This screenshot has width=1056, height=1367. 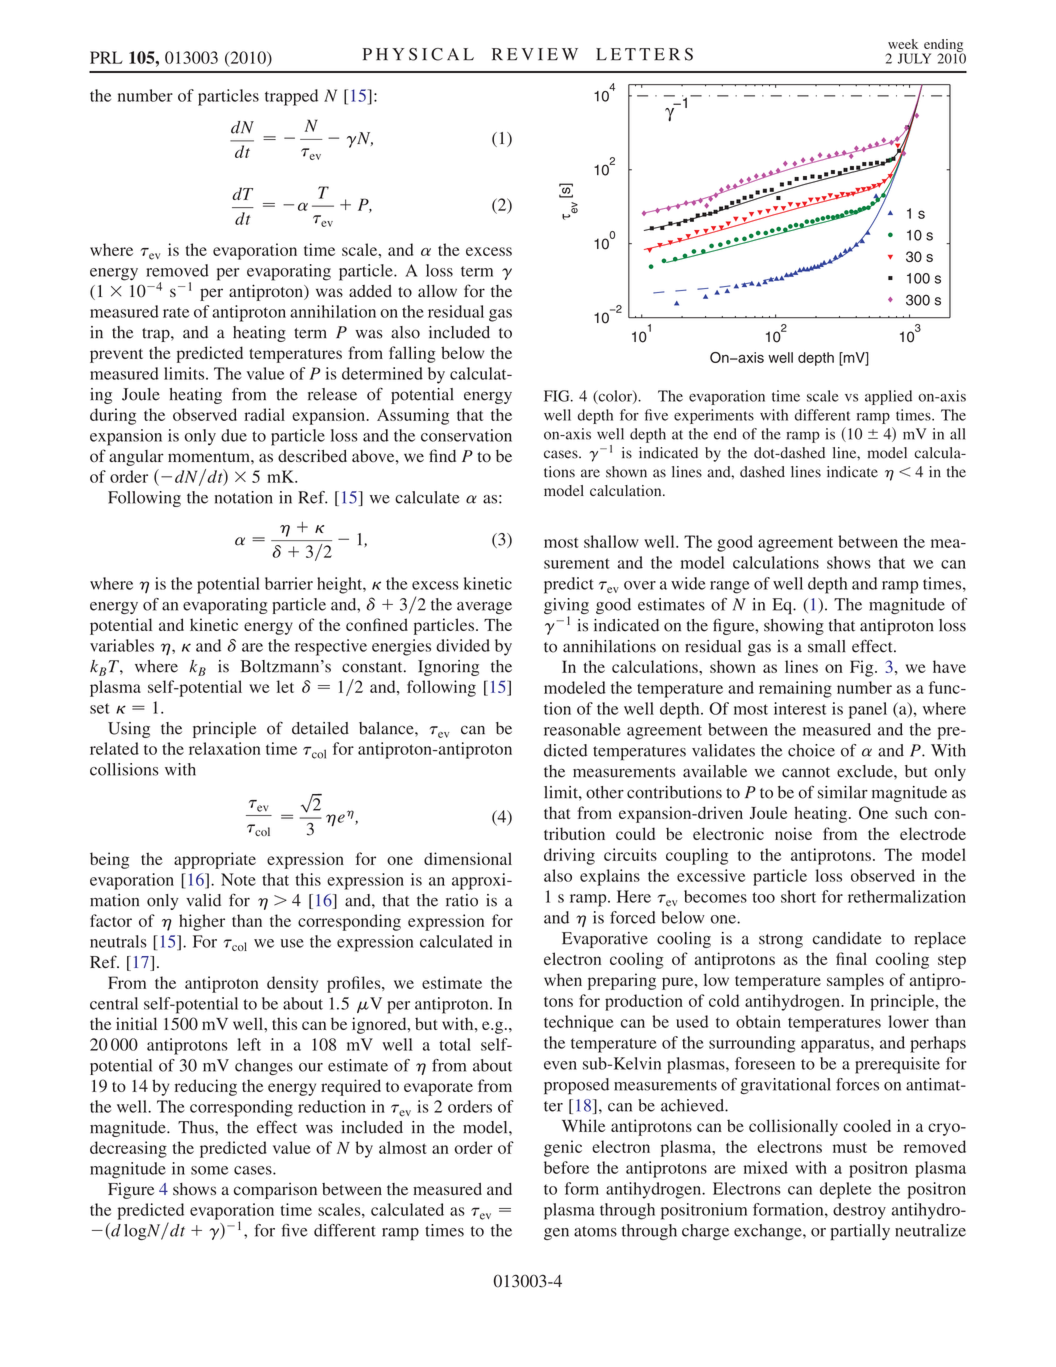 What do you see at coordinates (106, 57) in the screenshot?
I see `PRL` at bounding box center [106, 57].
